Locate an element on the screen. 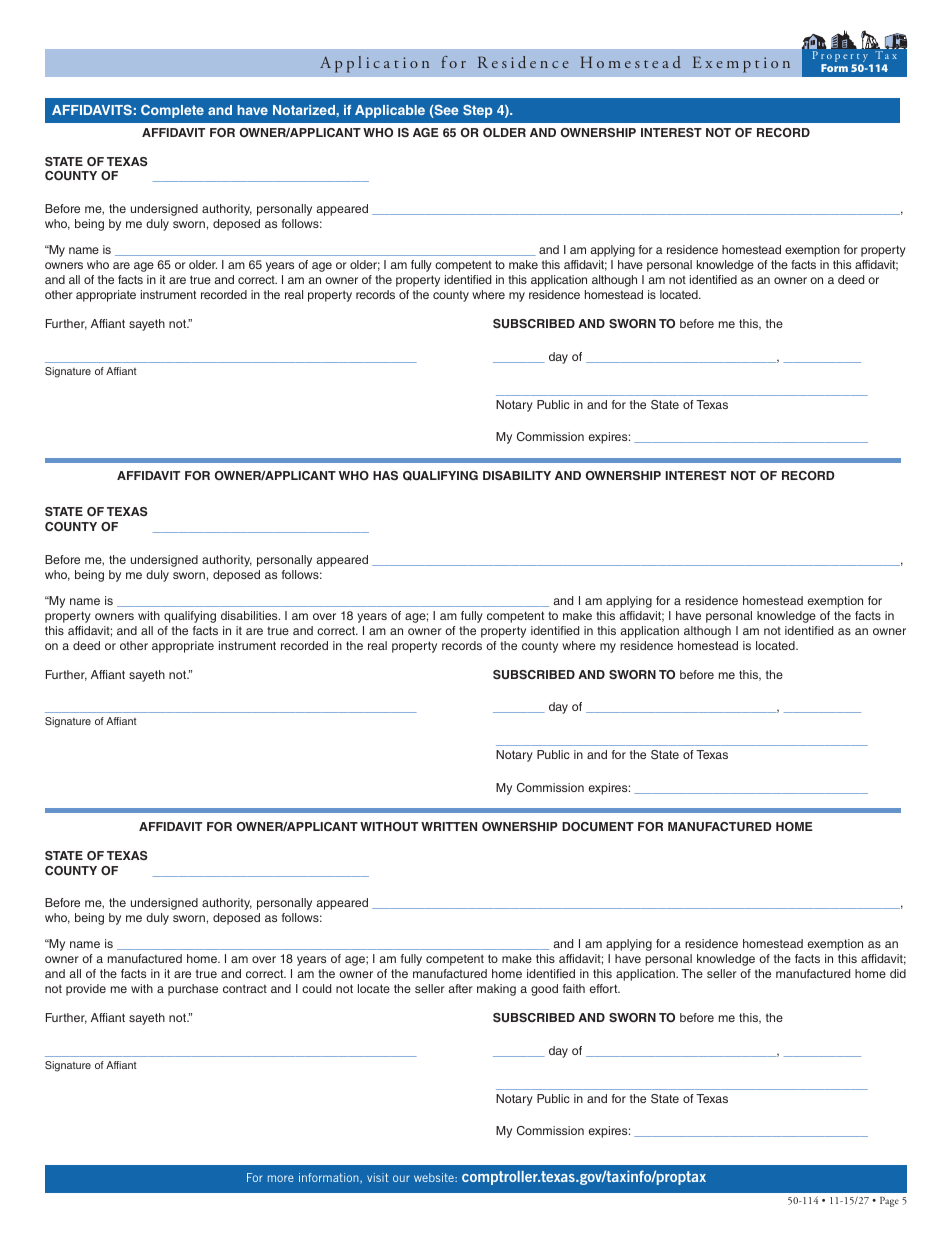 This screenshot has height=1233, width=952. more is located at coordinates (281, 1178).
